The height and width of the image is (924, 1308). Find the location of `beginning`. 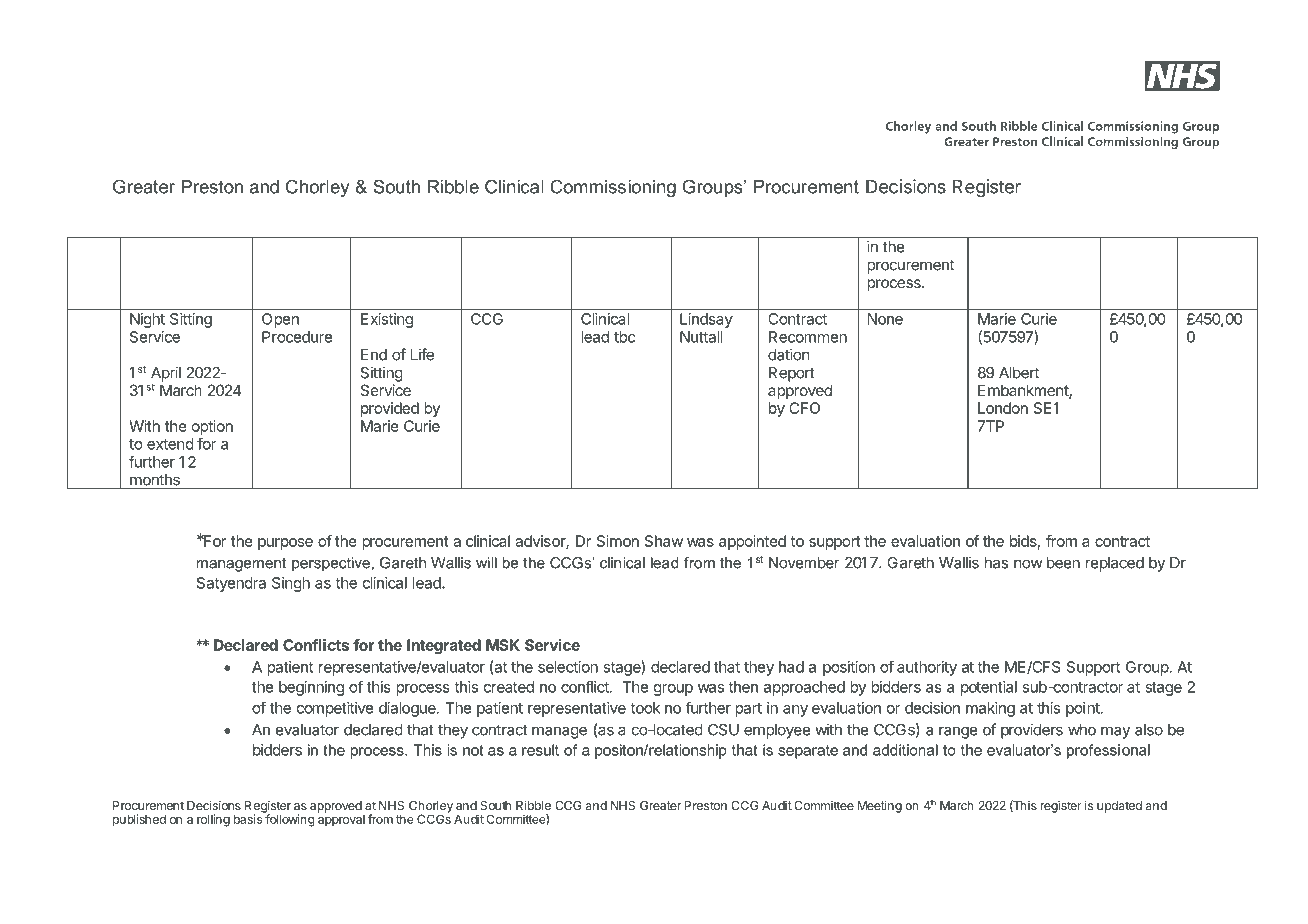

beginning is located at coordinates (311, 688).
